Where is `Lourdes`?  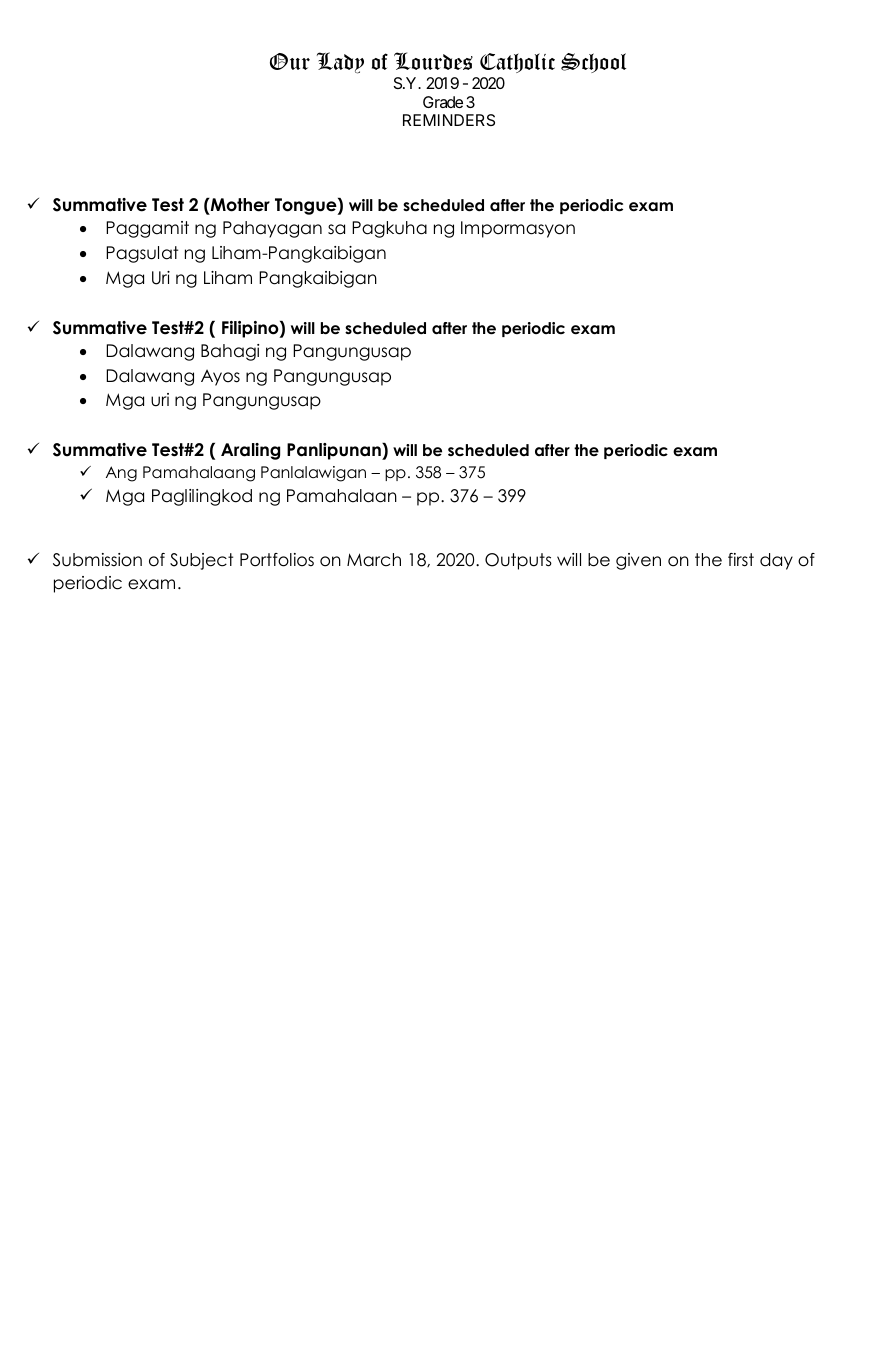
Lourdes is located at coordinates (433, 61).
